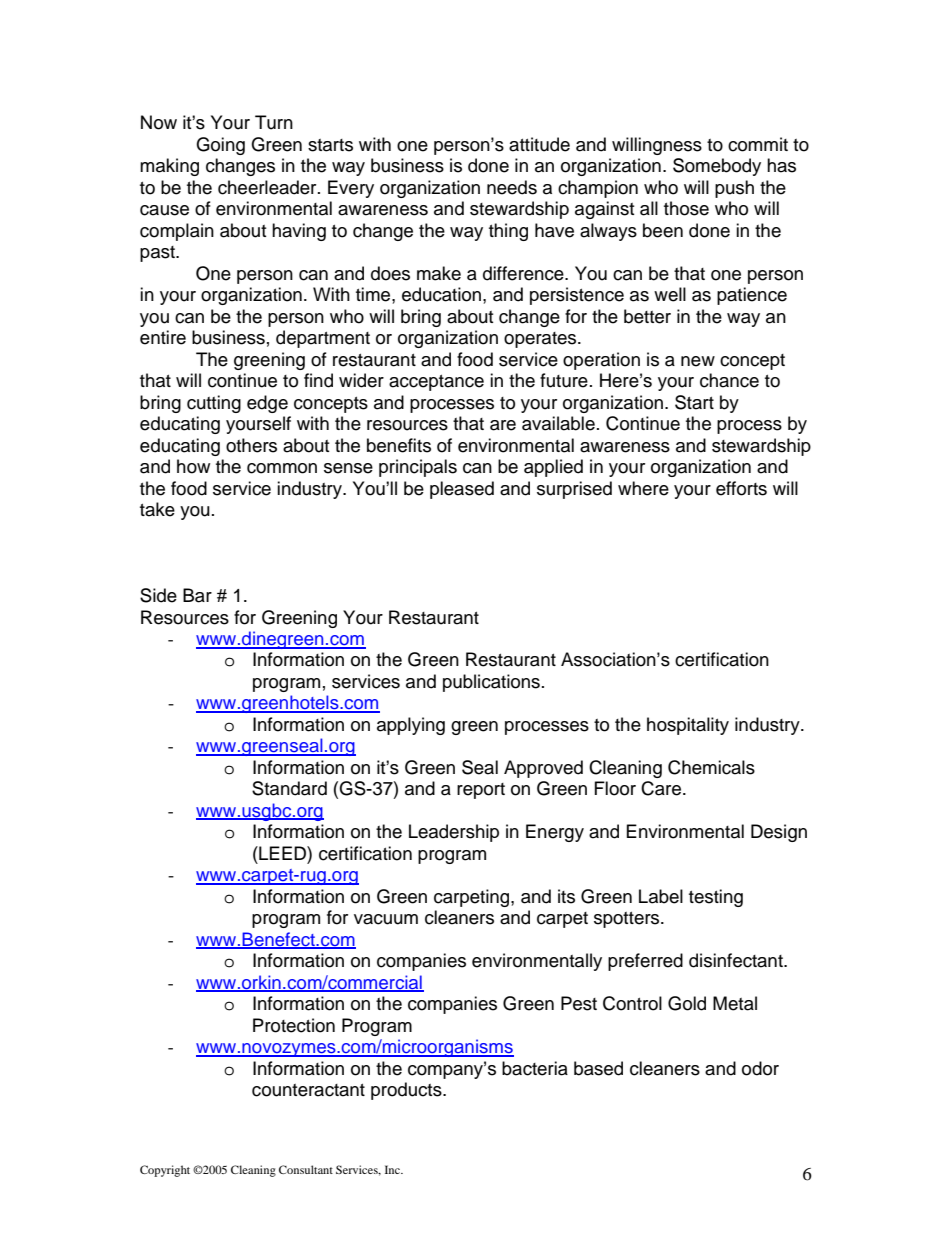 Image resolution: width=952 pixels, height=1233 pixels. What do you see at coordinates (512, 187) in the image?
I see `needs` at bounding box center [512, 187].
